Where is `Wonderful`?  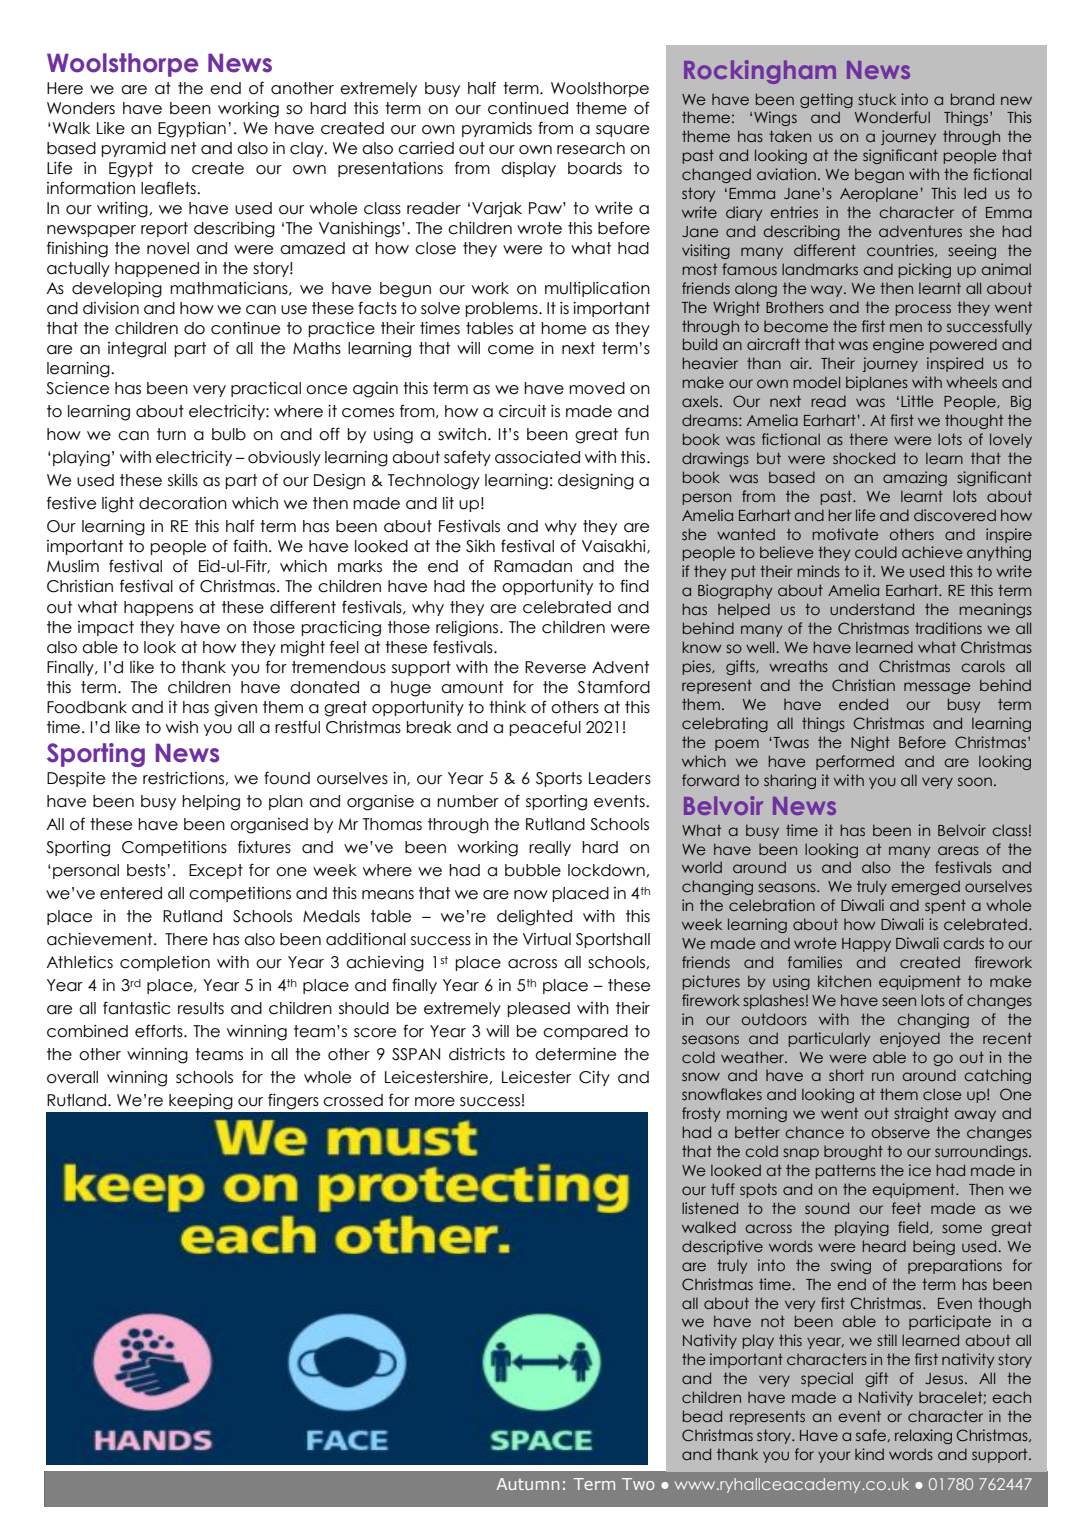
Wonderful is located at coordinates (892, 117).
